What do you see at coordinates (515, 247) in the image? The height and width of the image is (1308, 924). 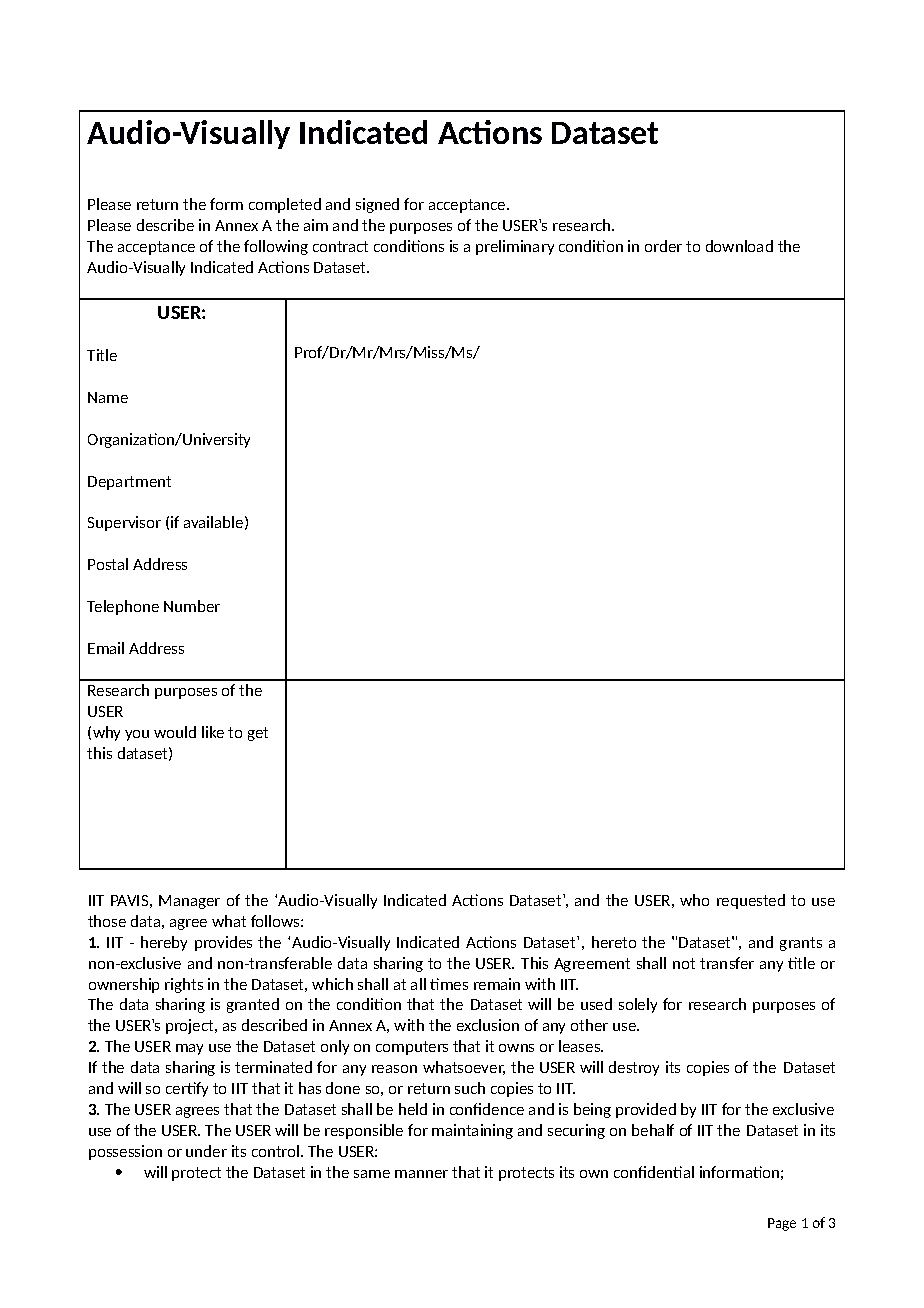 I see `preliminary` at bounding box center [515, 247].
